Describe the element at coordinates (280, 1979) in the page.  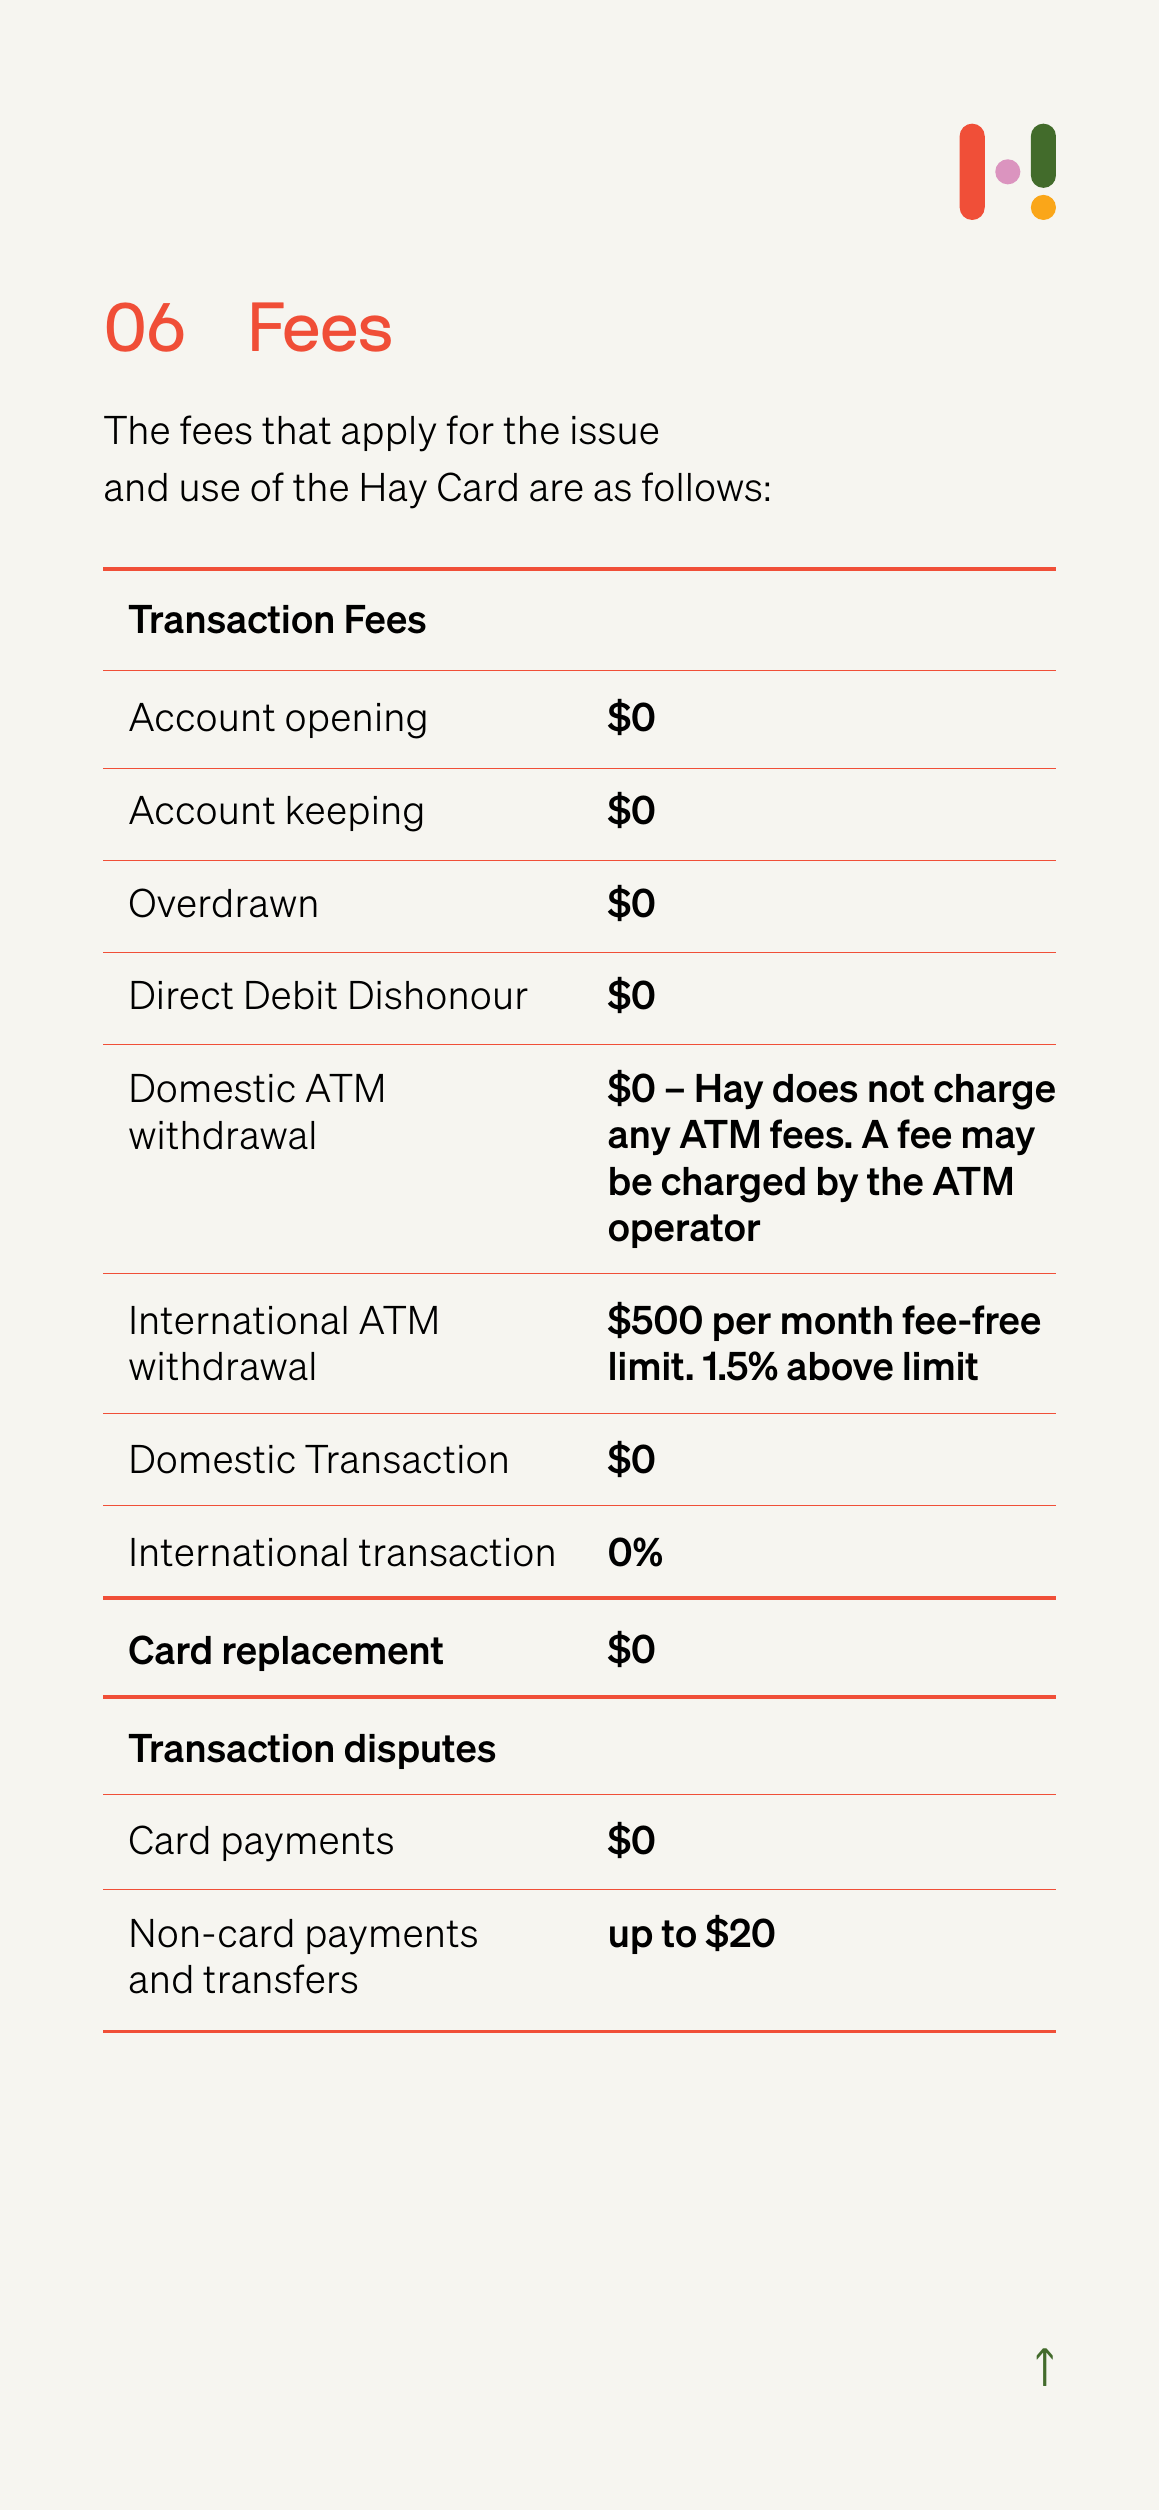
I see `transfers` at that location.
